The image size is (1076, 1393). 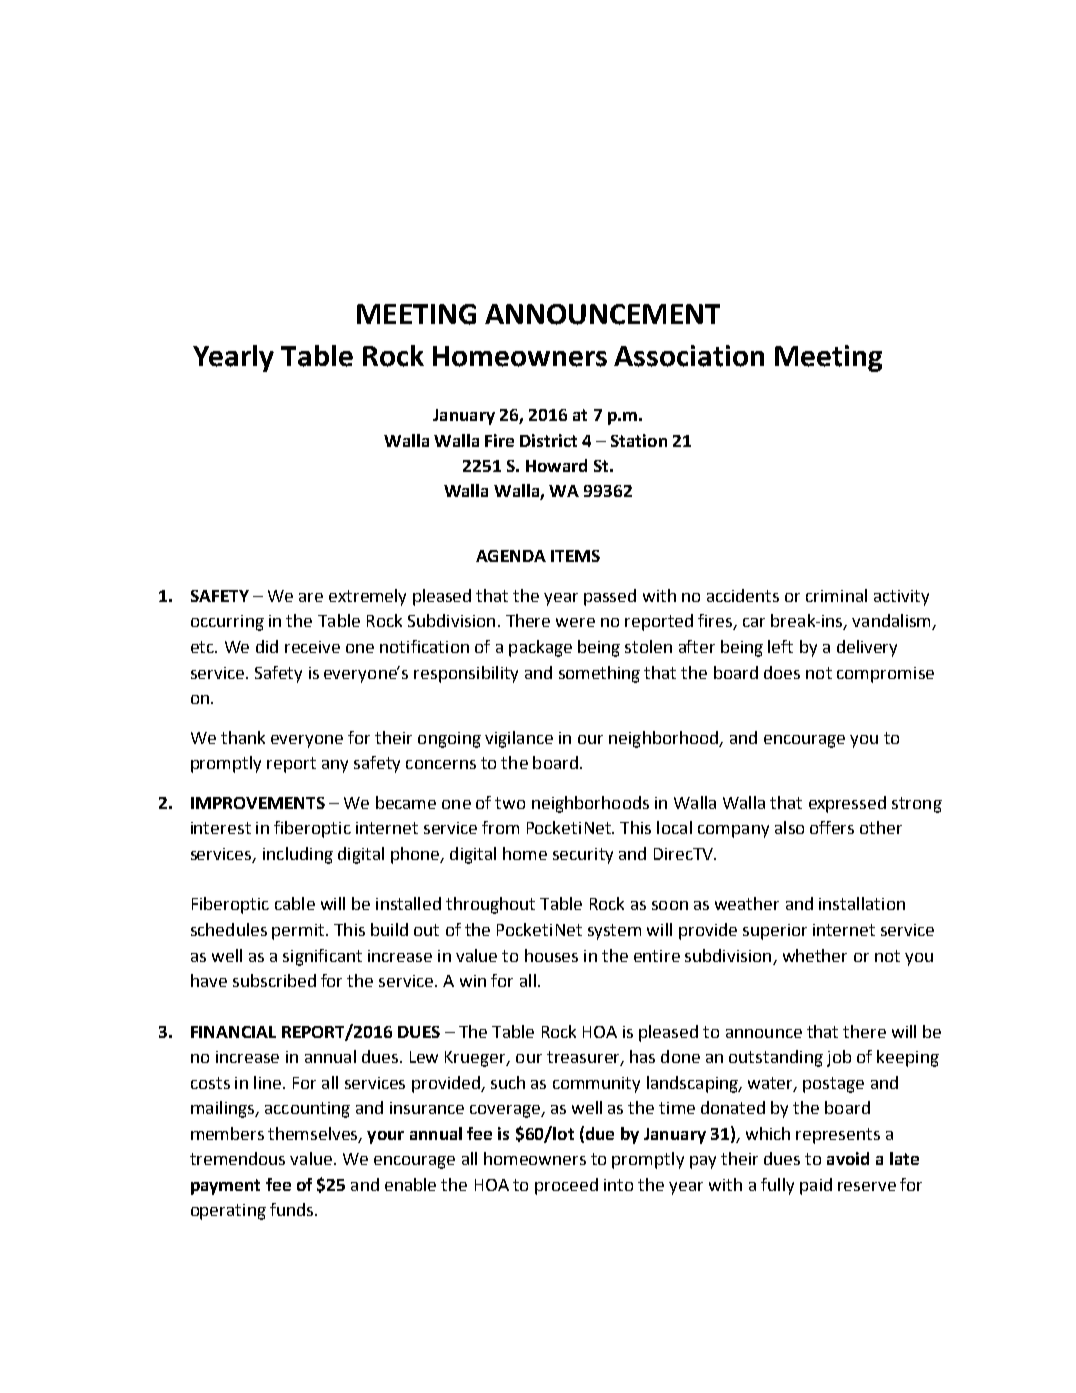 What do you see at coordinates (689, 356) in the screenshot?
I see `Association` at bounding box center [689, 356].
